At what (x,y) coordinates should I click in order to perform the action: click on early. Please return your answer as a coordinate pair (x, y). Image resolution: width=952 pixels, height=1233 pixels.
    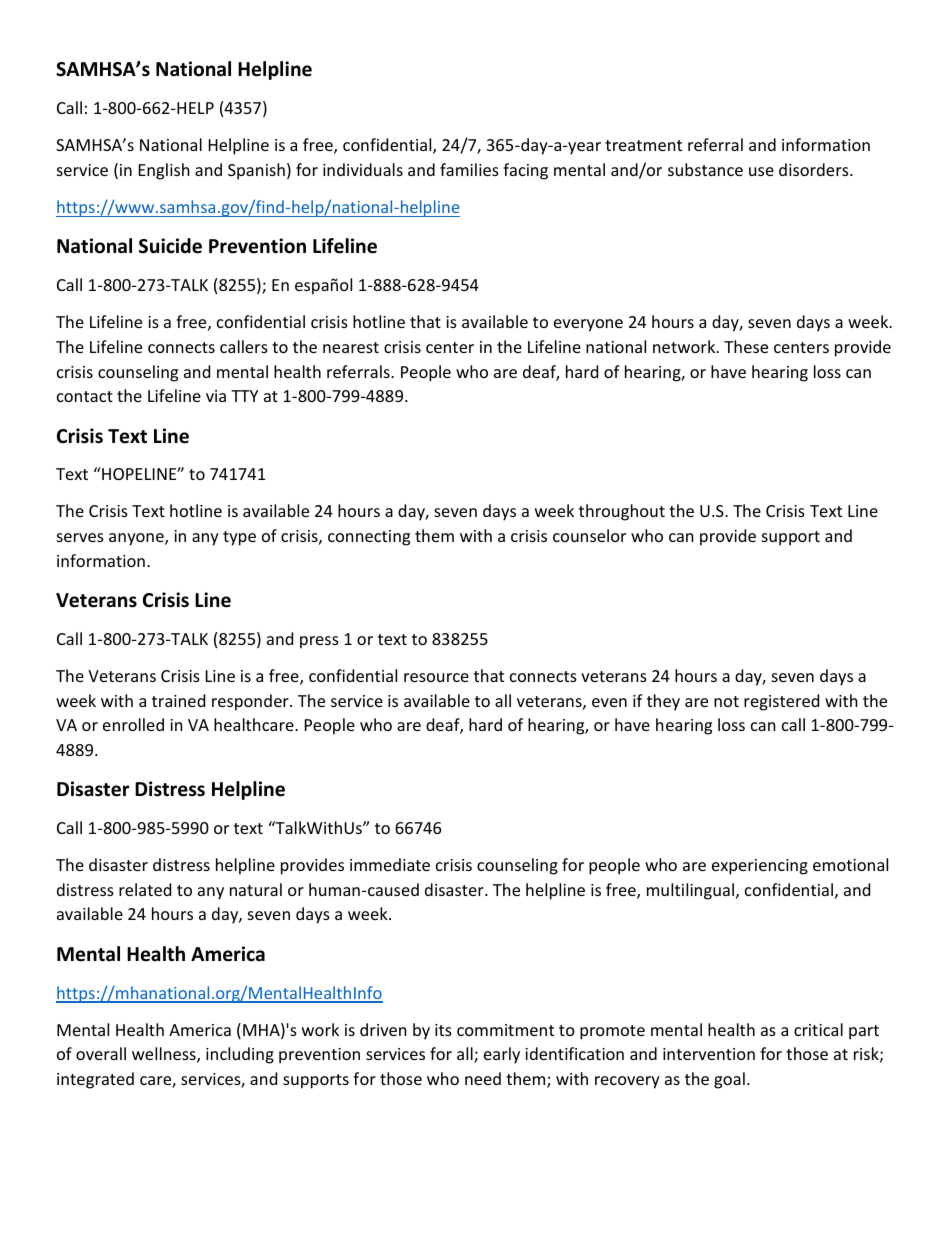
    Looking at the image, I should click on (502, 1055).
